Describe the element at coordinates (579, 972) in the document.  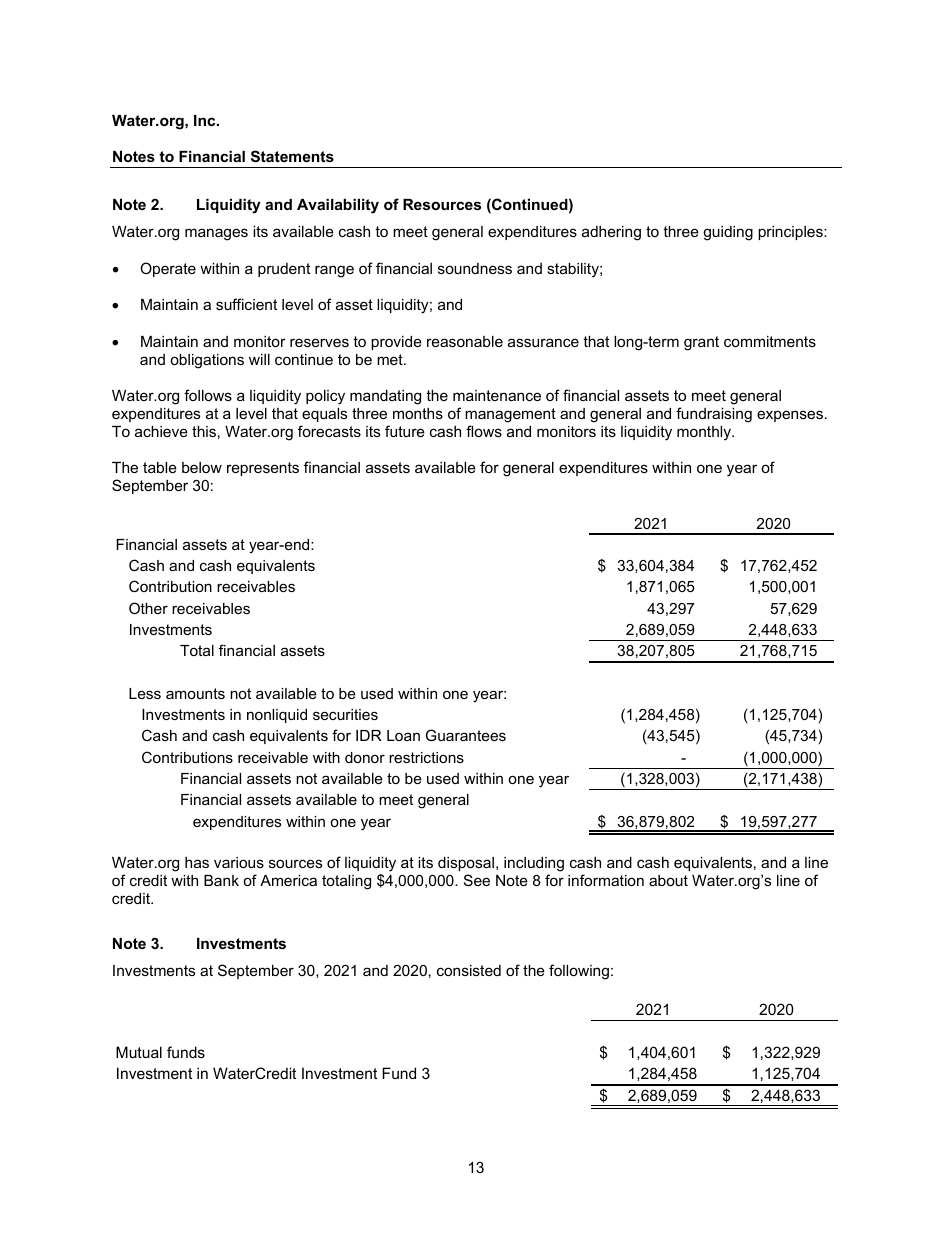
I see `following` at that location.
